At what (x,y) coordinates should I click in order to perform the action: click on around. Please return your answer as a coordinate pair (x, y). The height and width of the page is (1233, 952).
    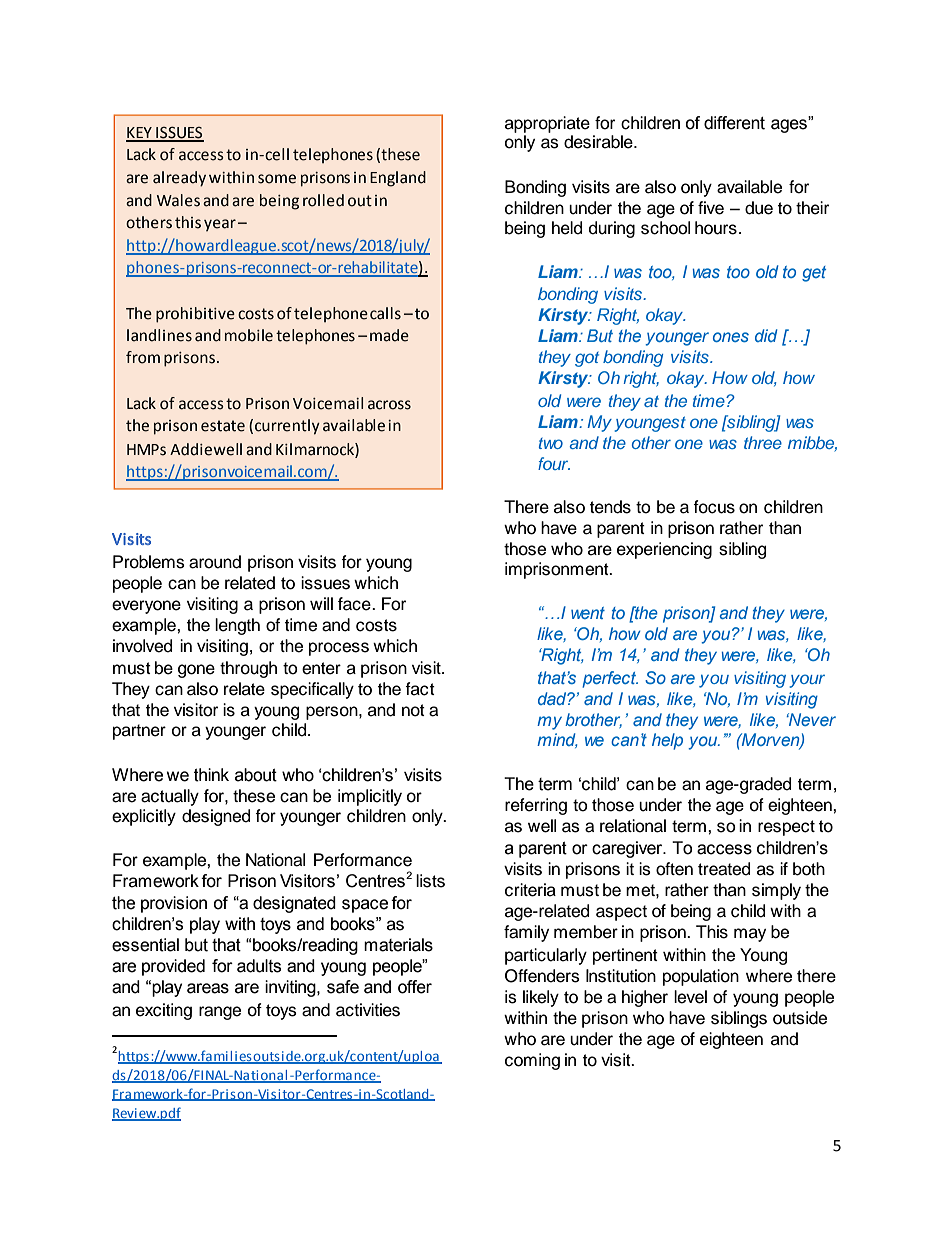
    Looking at the image, I should click on (215, 562).
